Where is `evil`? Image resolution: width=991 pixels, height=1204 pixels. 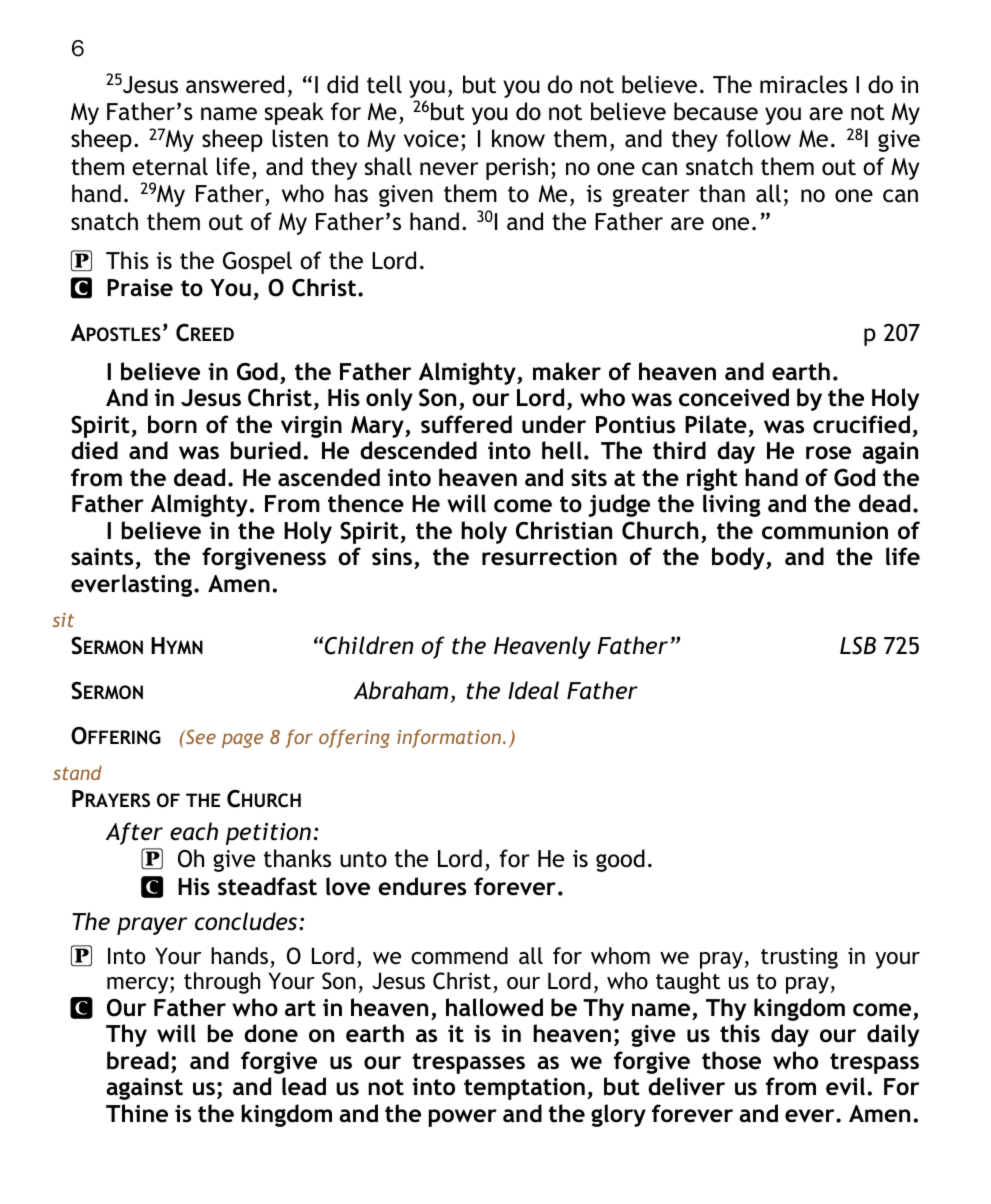
evil is located at coordinates (845, 1086).
